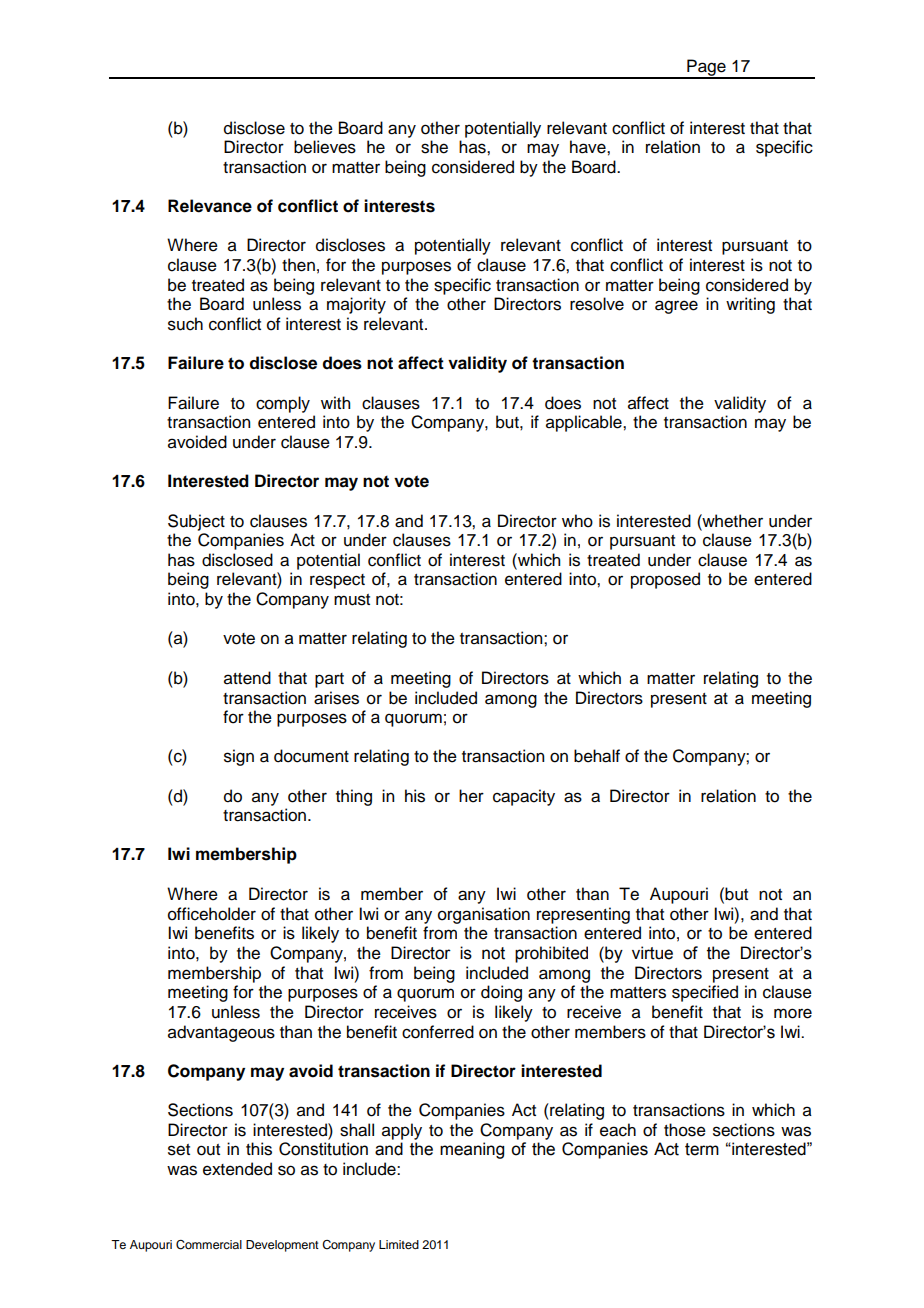 This screenshot has height=1308, width=924. What do you see at coordinates (434, 147) in the screenshot?
I see `she` at bounding box center [434, 147].
